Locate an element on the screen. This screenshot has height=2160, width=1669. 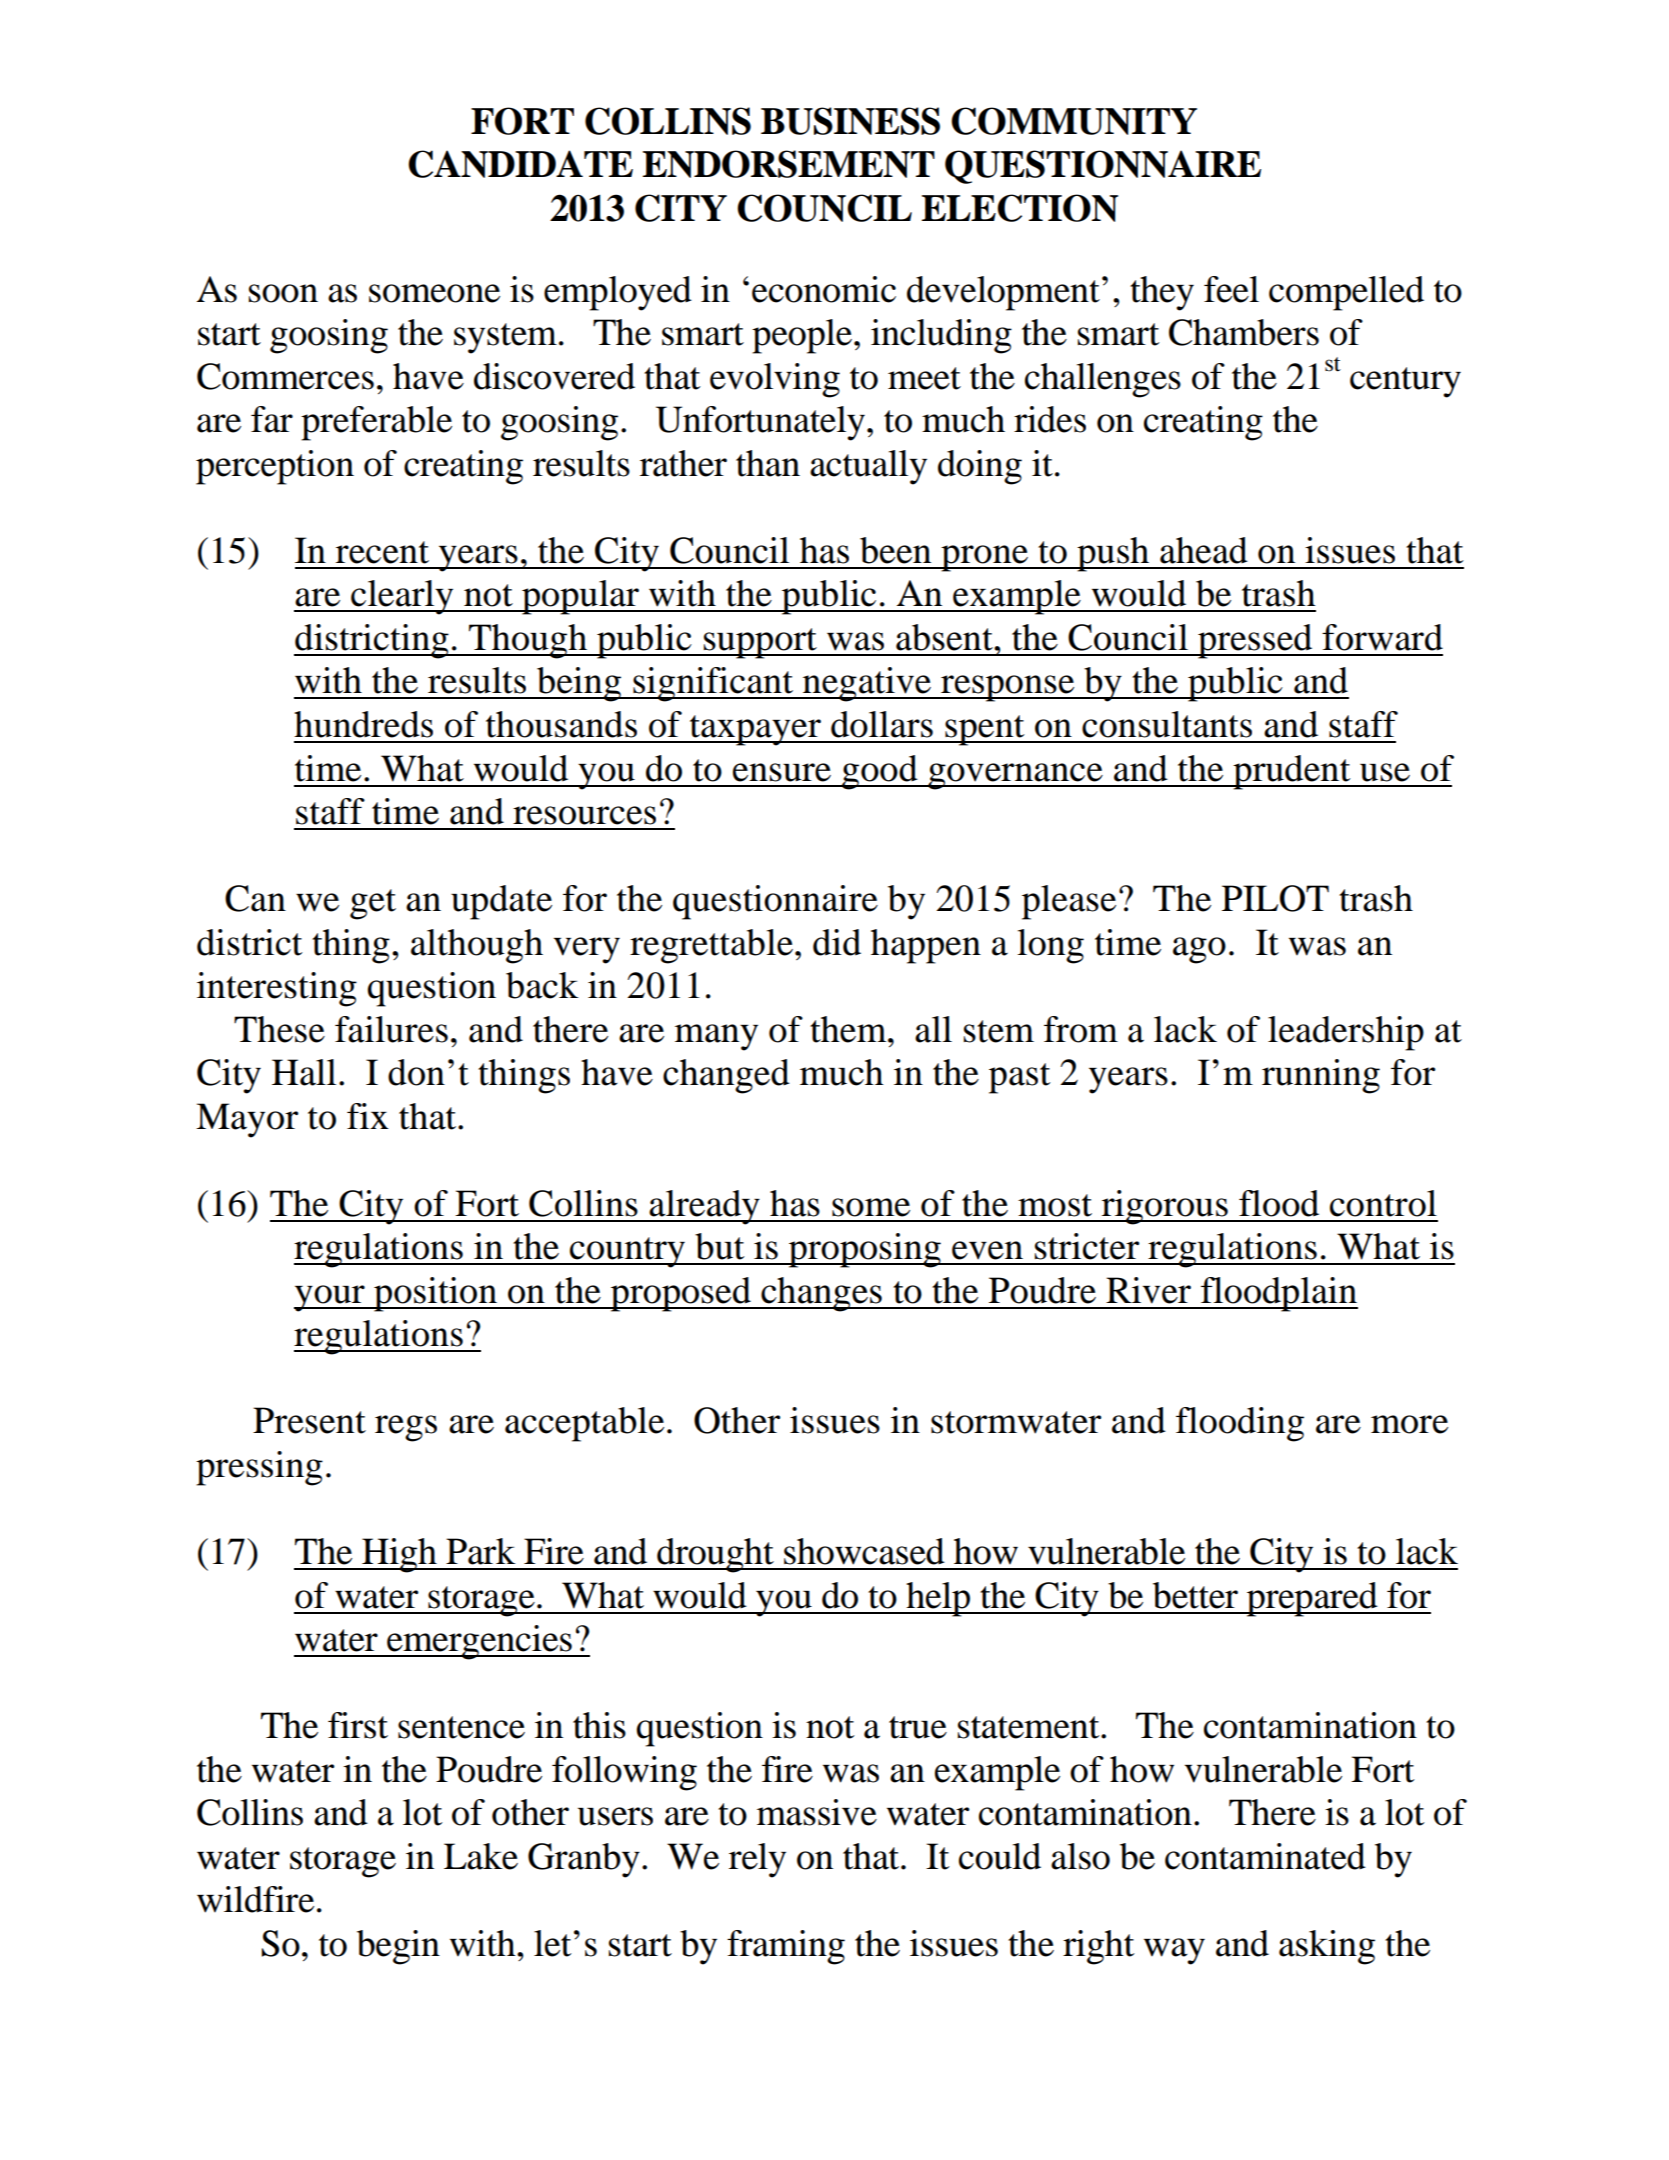
begin is located at coordinates (398, 1947).
